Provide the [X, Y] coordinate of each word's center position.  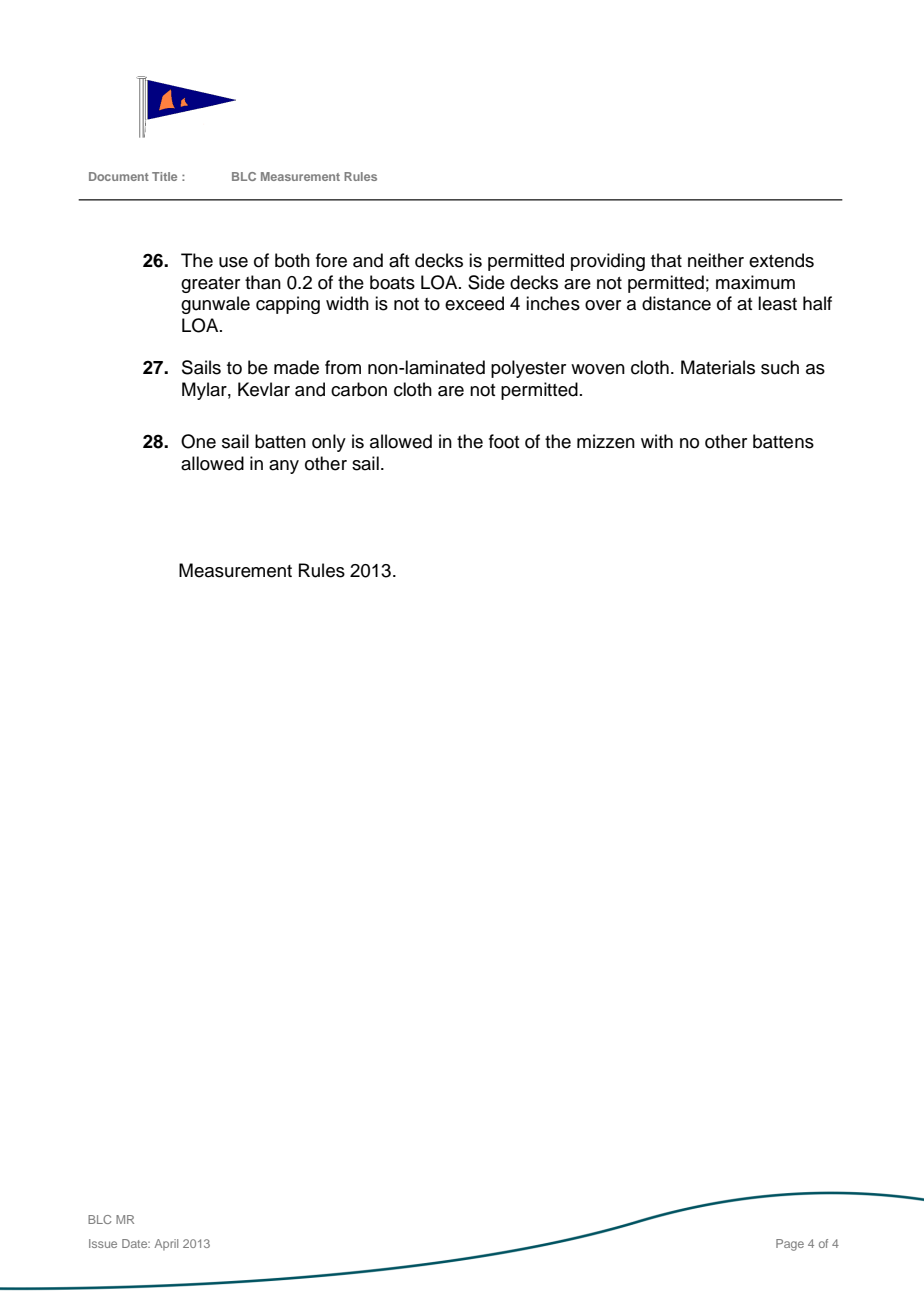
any [284, 467]
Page [790, 1245]
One [198, 441]
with [657, 441]
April [166, 1245]
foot [504, 441]
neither [716, 260]
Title [164, 176]
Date [136, 1243]
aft [399, 260]
